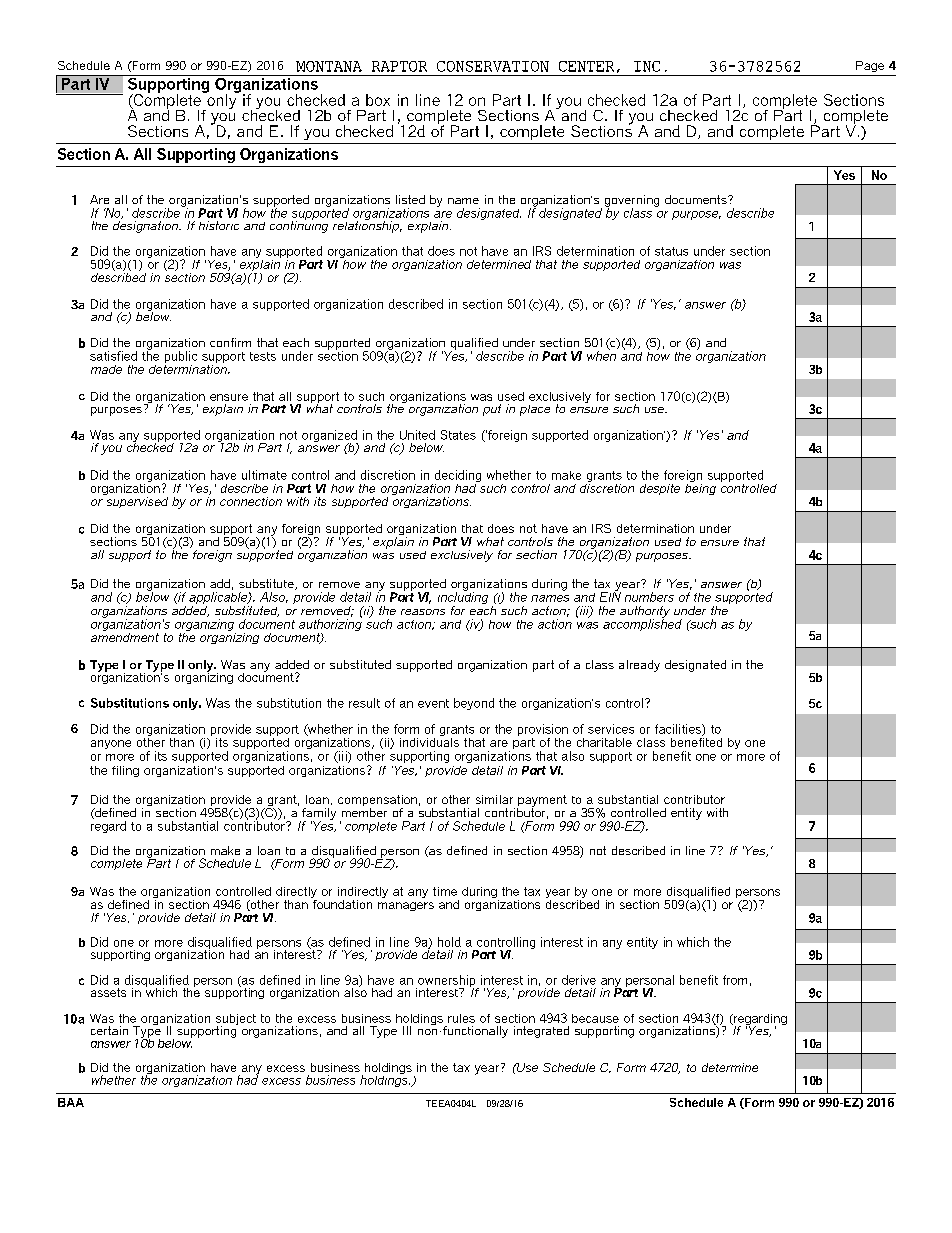 This screenshot has height=1233, width=952. What do you see at coordinates (458, 435) in the screenshot?
I see `States` at bounding box center [458, 435].
